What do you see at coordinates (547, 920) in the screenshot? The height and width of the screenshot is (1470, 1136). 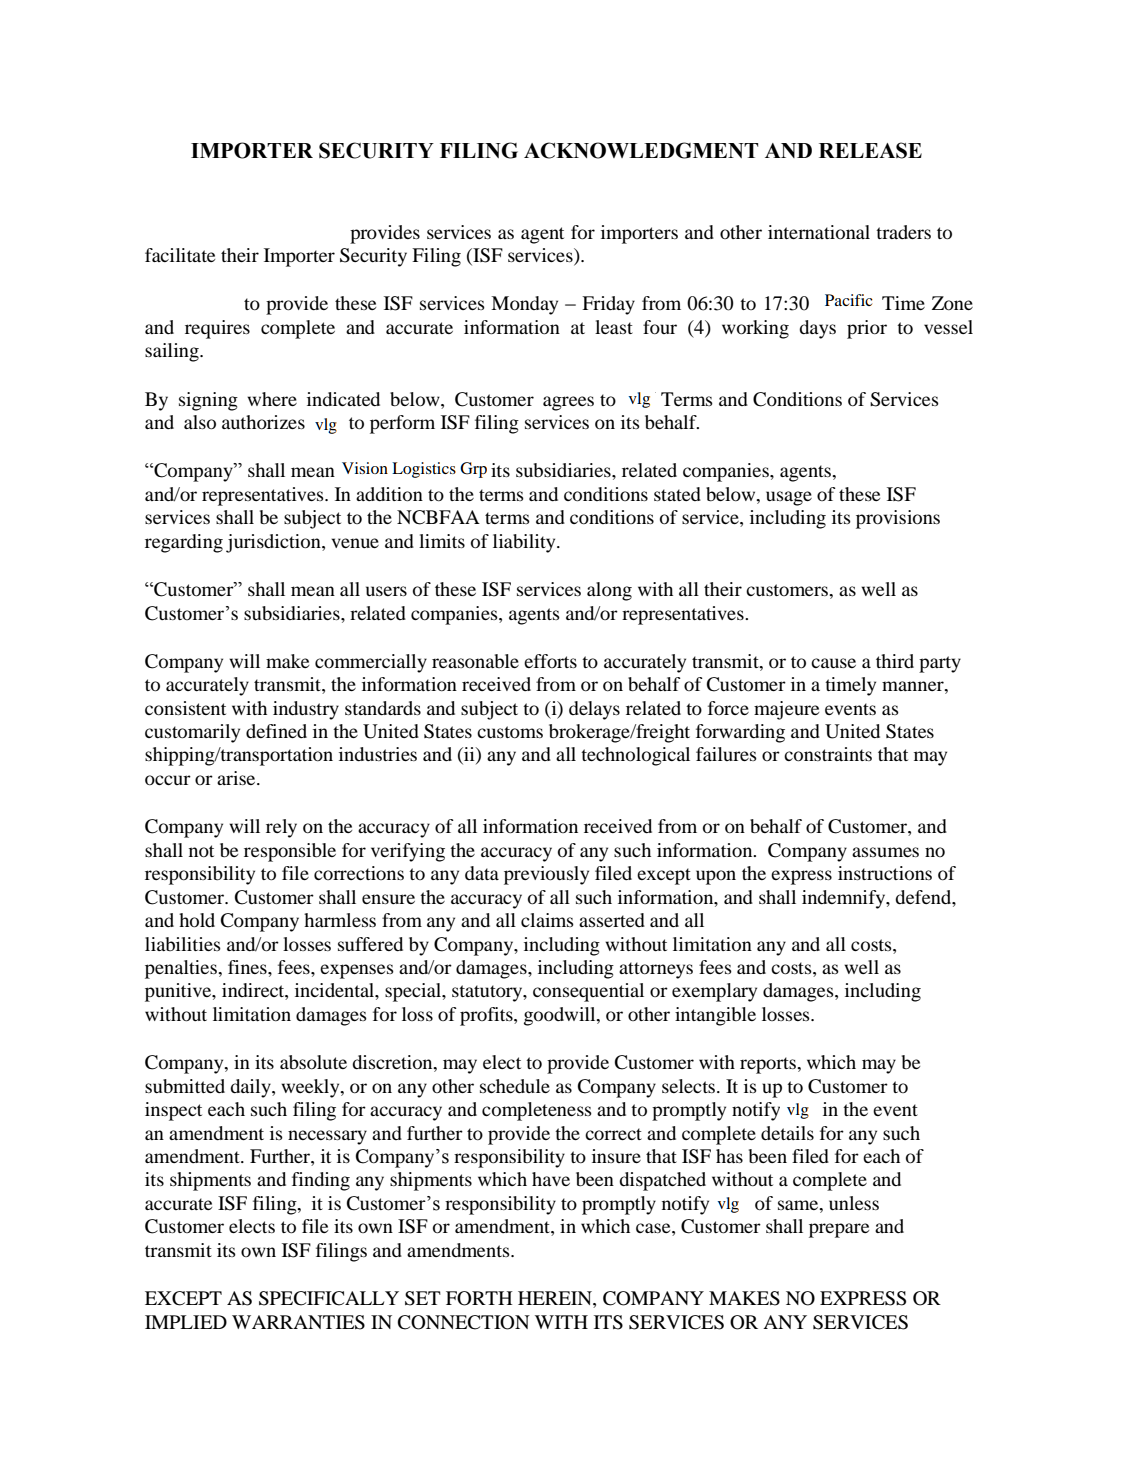 I see `claims` at bounding box center [547, 920].
